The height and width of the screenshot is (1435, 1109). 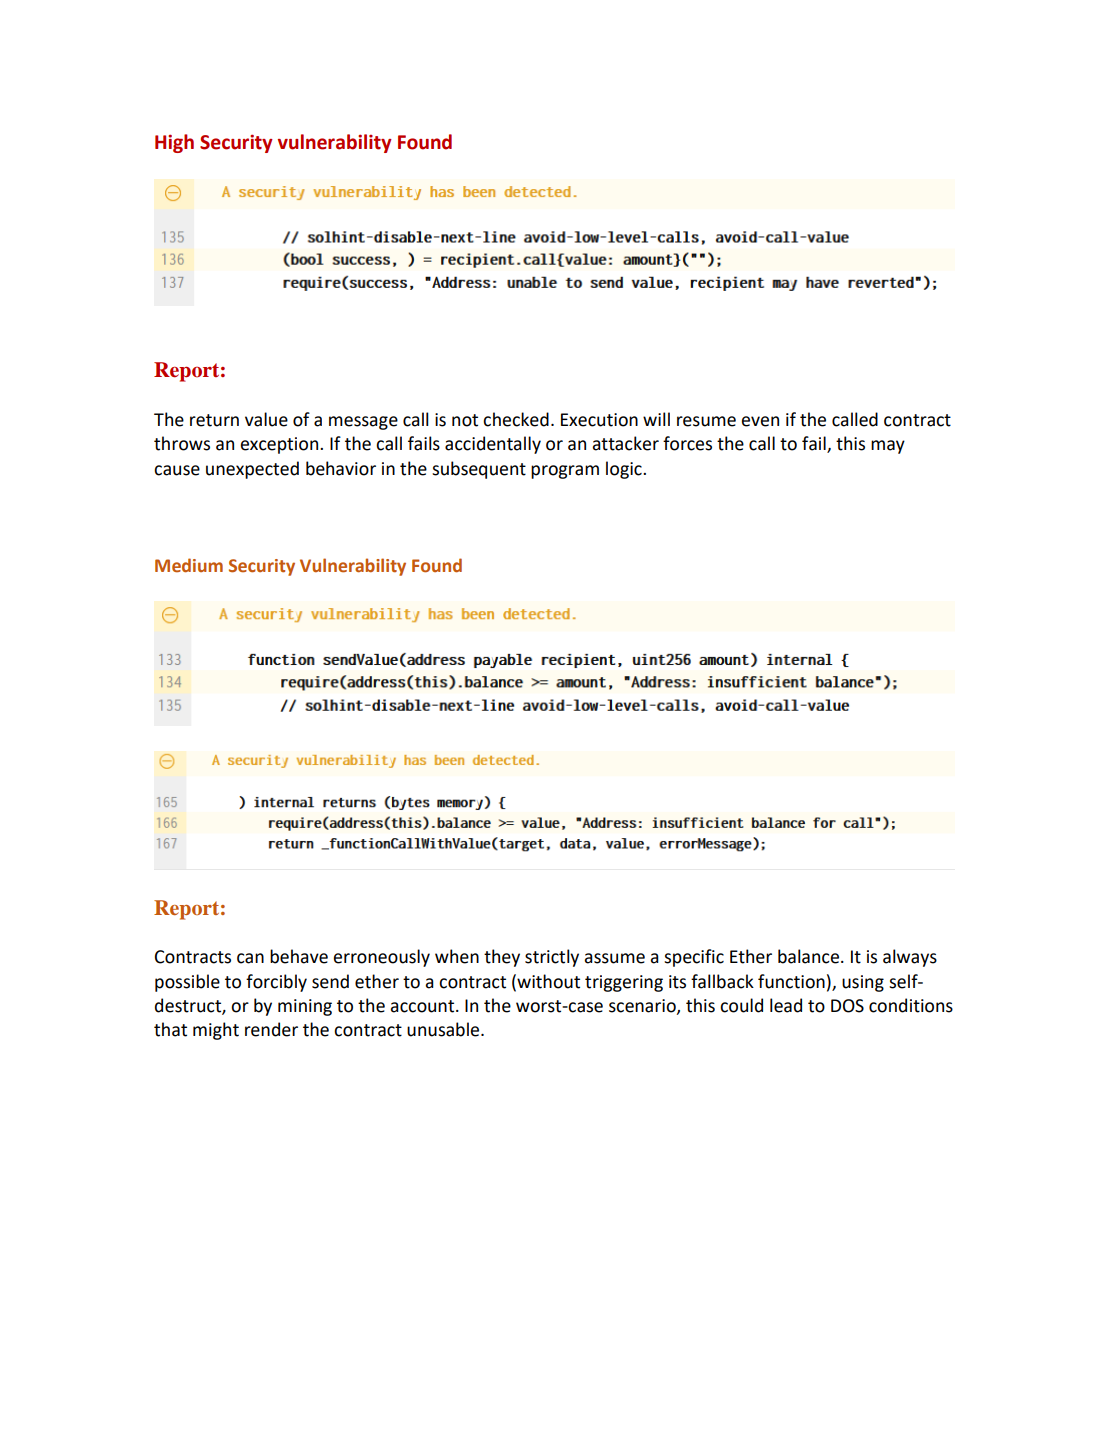 I want to click on program, so click(x=565, y=472).
